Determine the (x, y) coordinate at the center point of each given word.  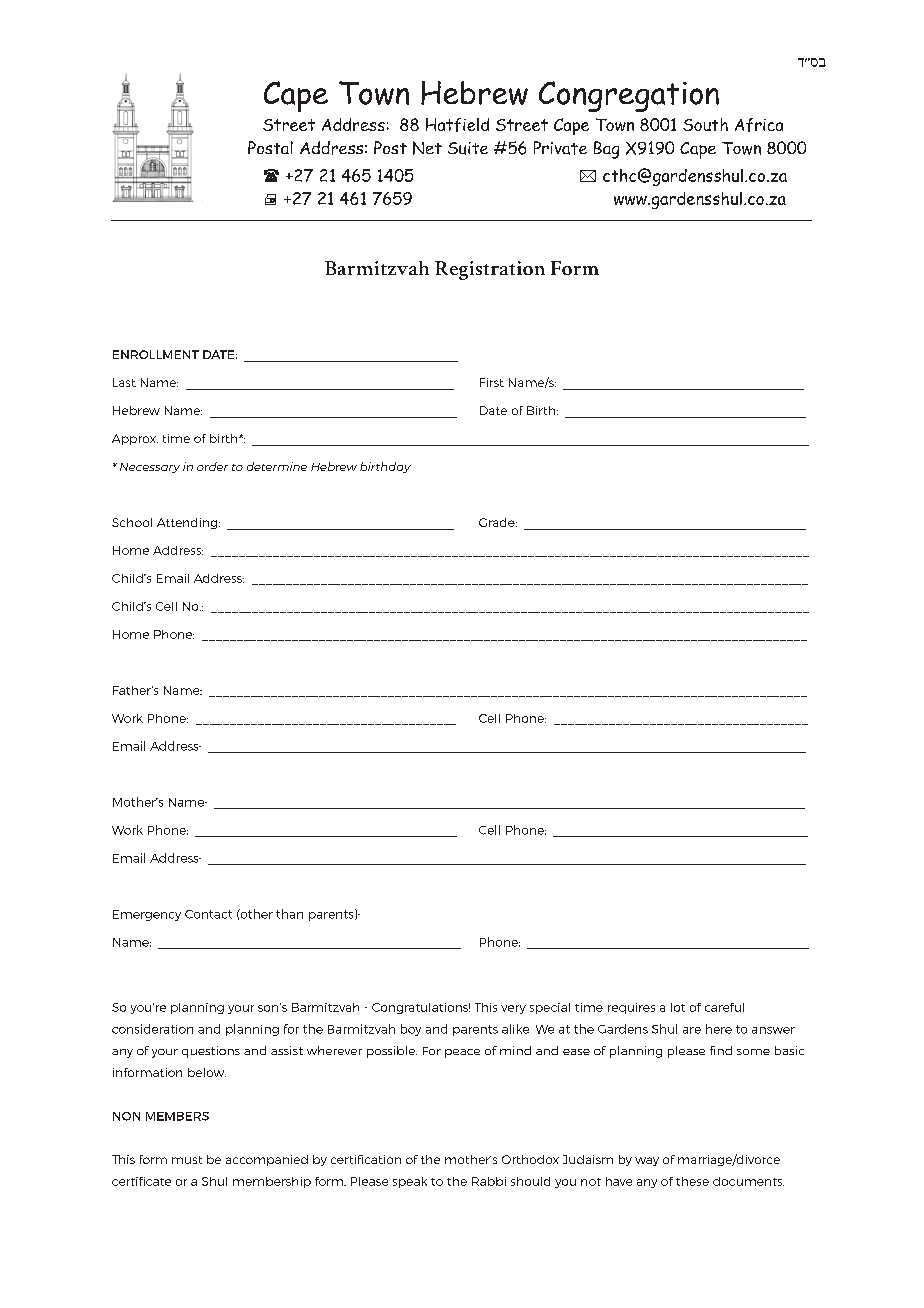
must (187, 1160)
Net (427, 148)
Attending (188, 523)
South (705, 124)
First (492, 382)
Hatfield (457, 125)
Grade (498, 522)
